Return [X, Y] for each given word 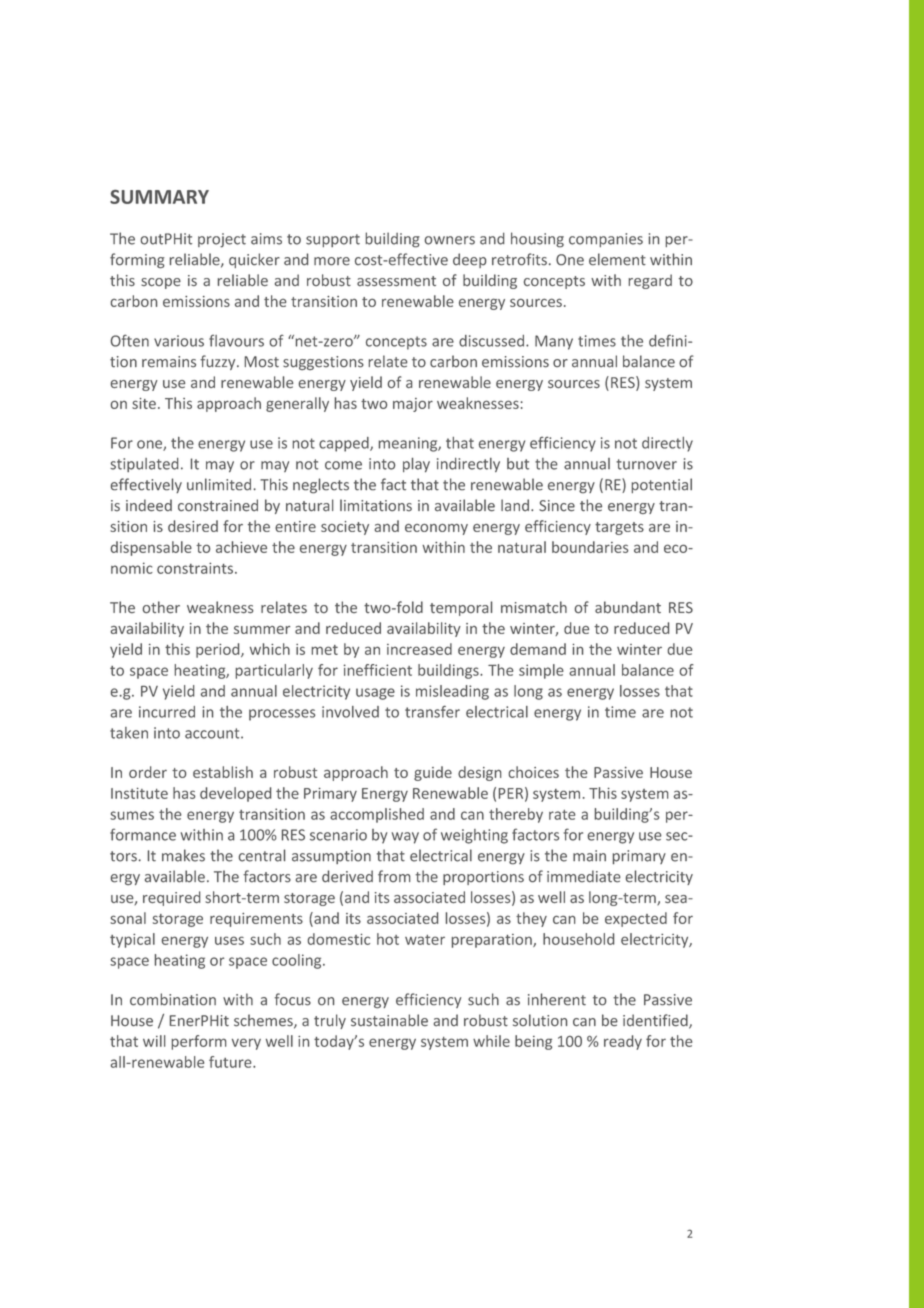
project [222, 240]
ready [623, 1042]
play [416, 465]
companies [606, 240]
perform [198, 1042]
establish [223, 772]
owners [450, 240]
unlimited [219, 484]
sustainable [389, 1020]
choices [534, 772]
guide [433, 773]
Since [557, 506]
